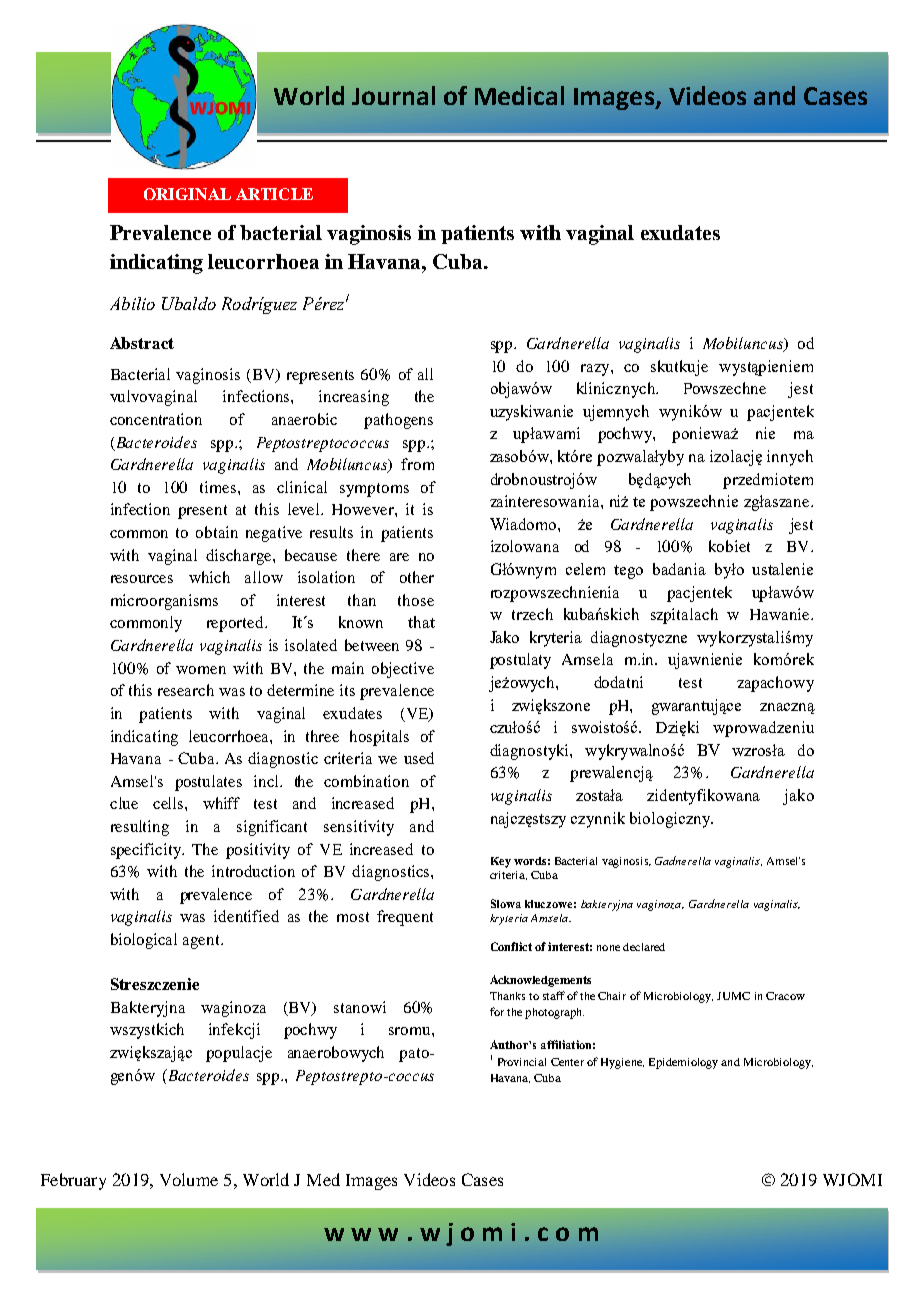 This screenshot has height=1308, width=924. Describe the element at coordinates (218, 487) in the screenshot. I see `times` at that location.
